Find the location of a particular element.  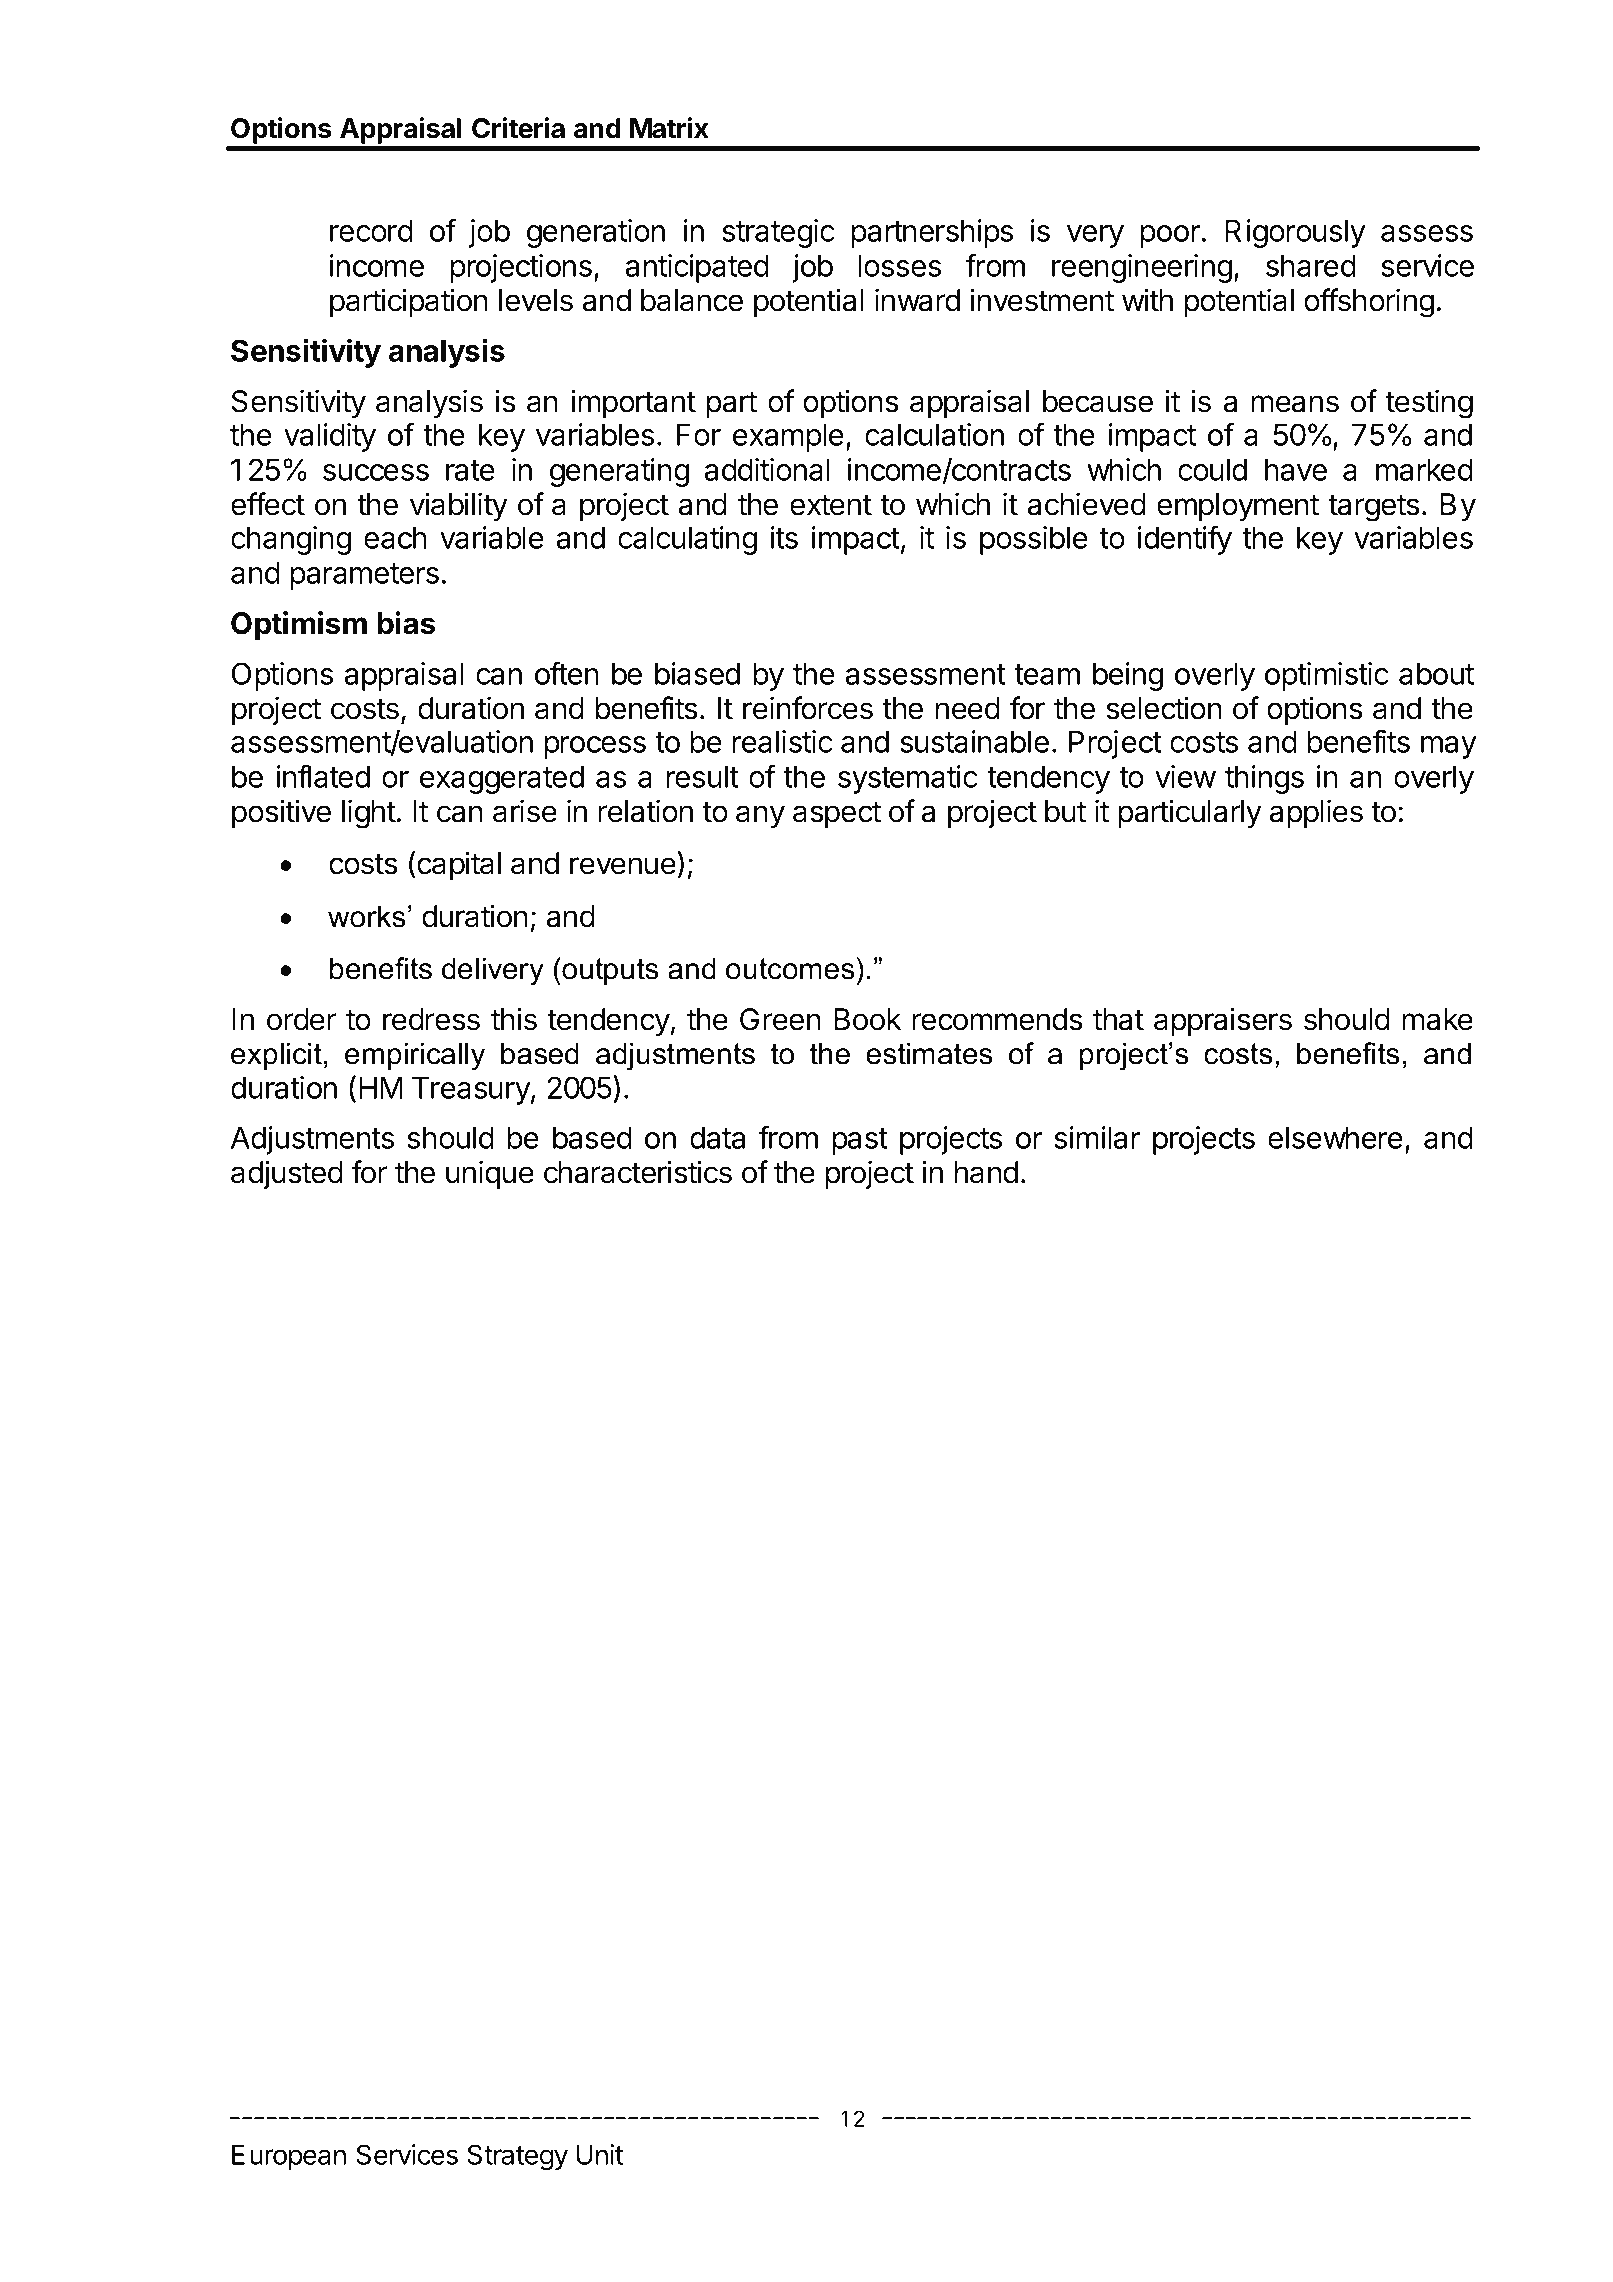

optimistic is located at coordinates (1327, 676).
